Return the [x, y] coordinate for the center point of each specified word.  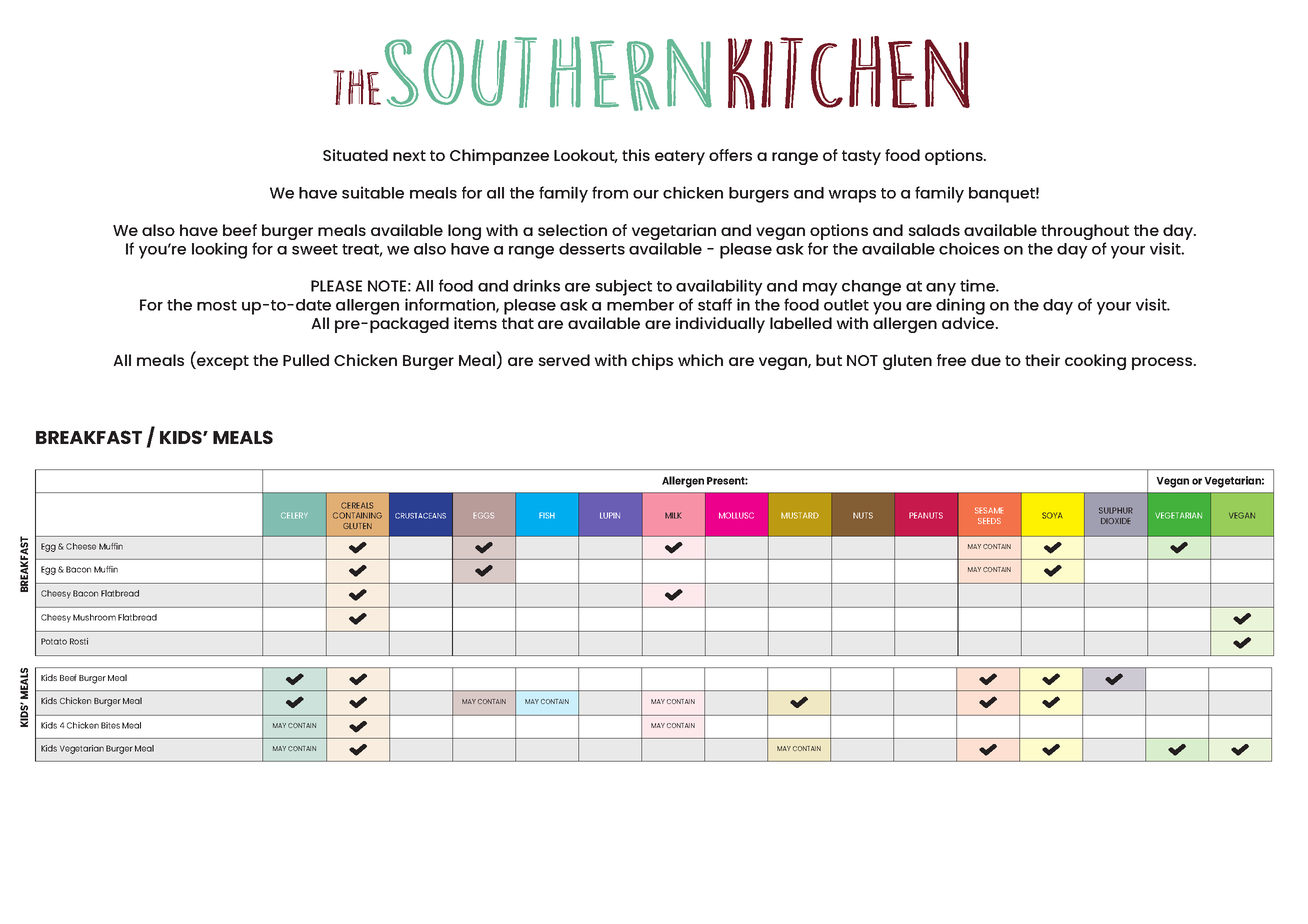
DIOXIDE [1115, 521]
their [1042, 360]
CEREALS [357, 505]
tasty [861, 157]
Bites [110, 725]
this [636, 155]
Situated [355, 155]
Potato [54, 641]
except [222, 362]
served [564, 360]
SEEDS [989, 521]
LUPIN [610, 515]
